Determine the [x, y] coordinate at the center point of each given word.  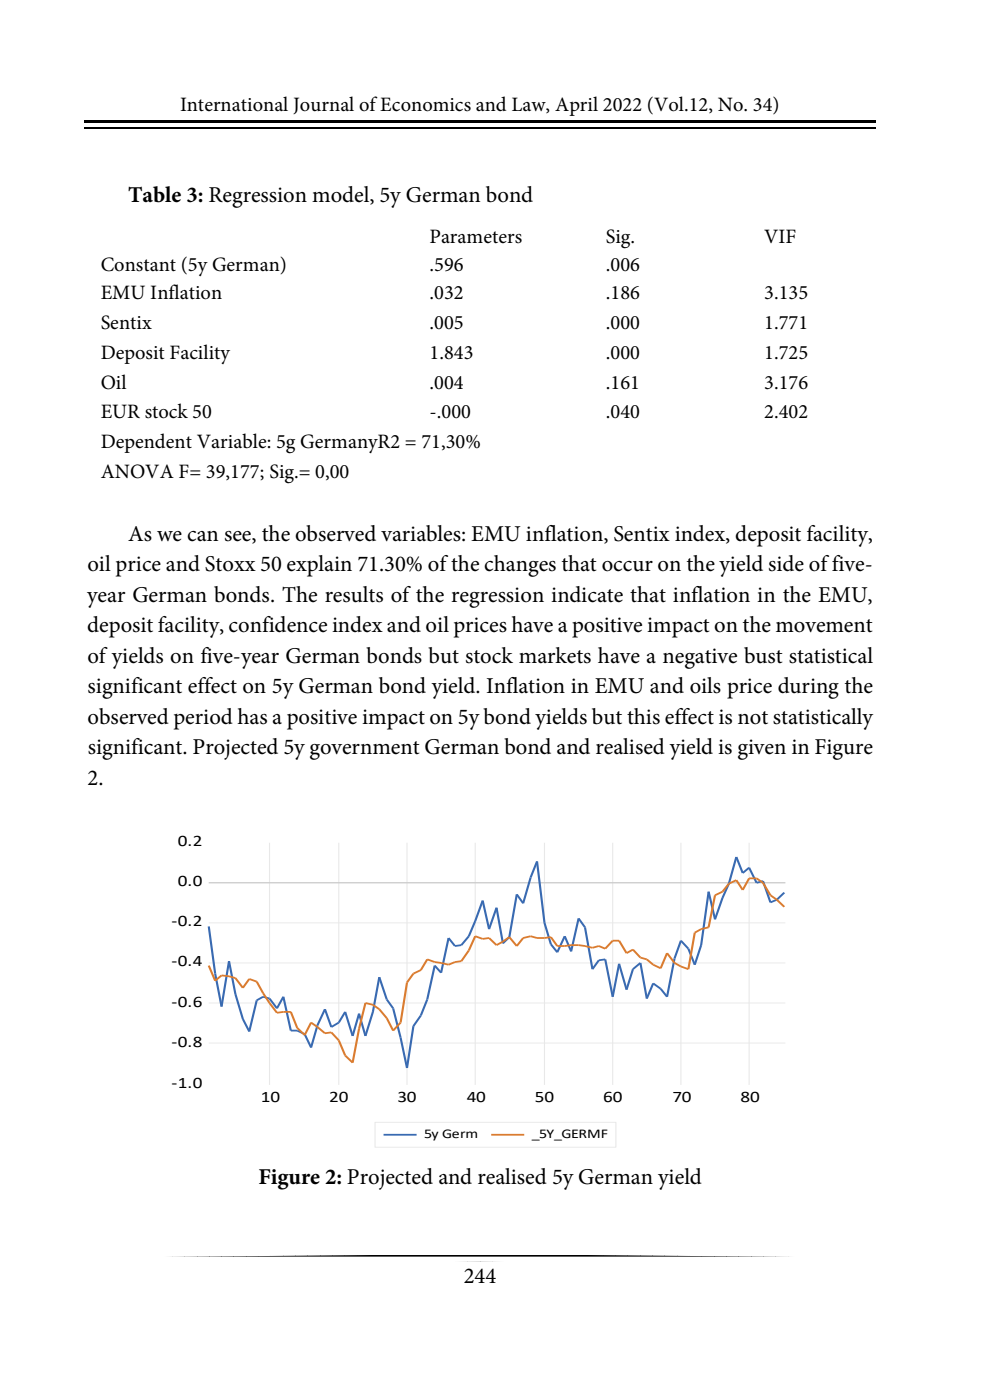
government [365, 750]
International [234, 104]
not [753, 718]
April [576, 106]
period [203, 719]
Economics [425, 104]
